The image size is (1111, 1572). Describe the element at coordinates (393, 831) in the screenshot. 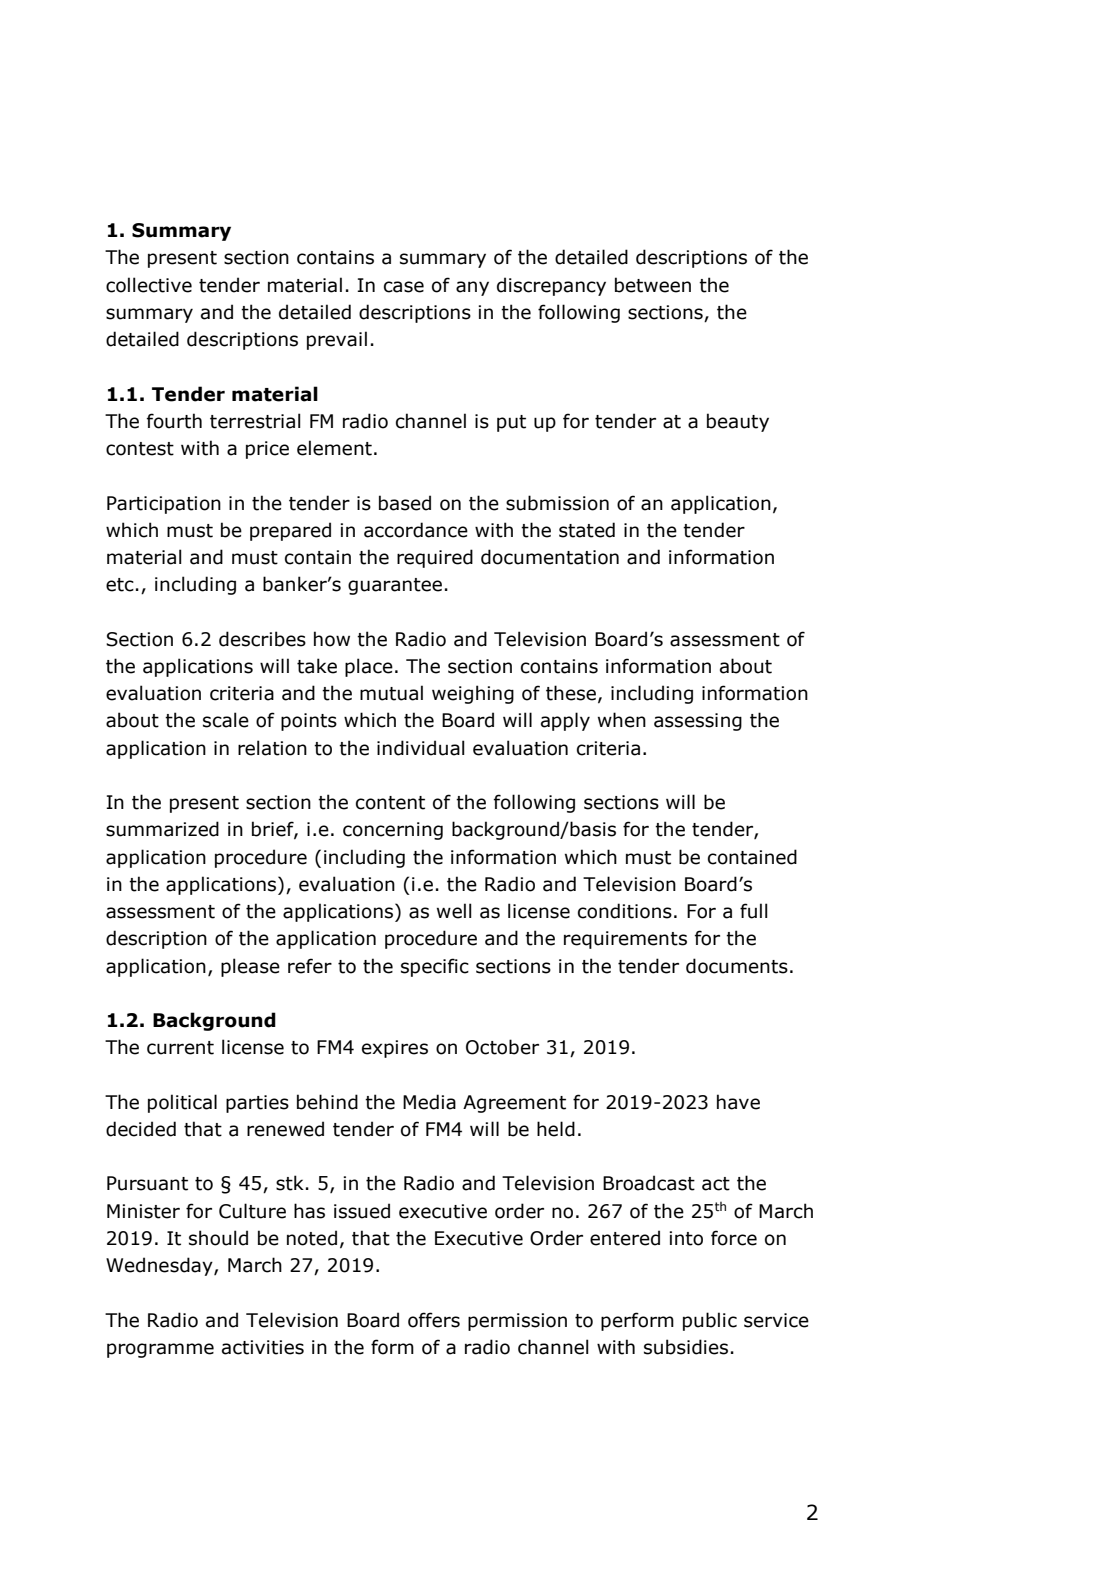

I see `concerning` at that location.
